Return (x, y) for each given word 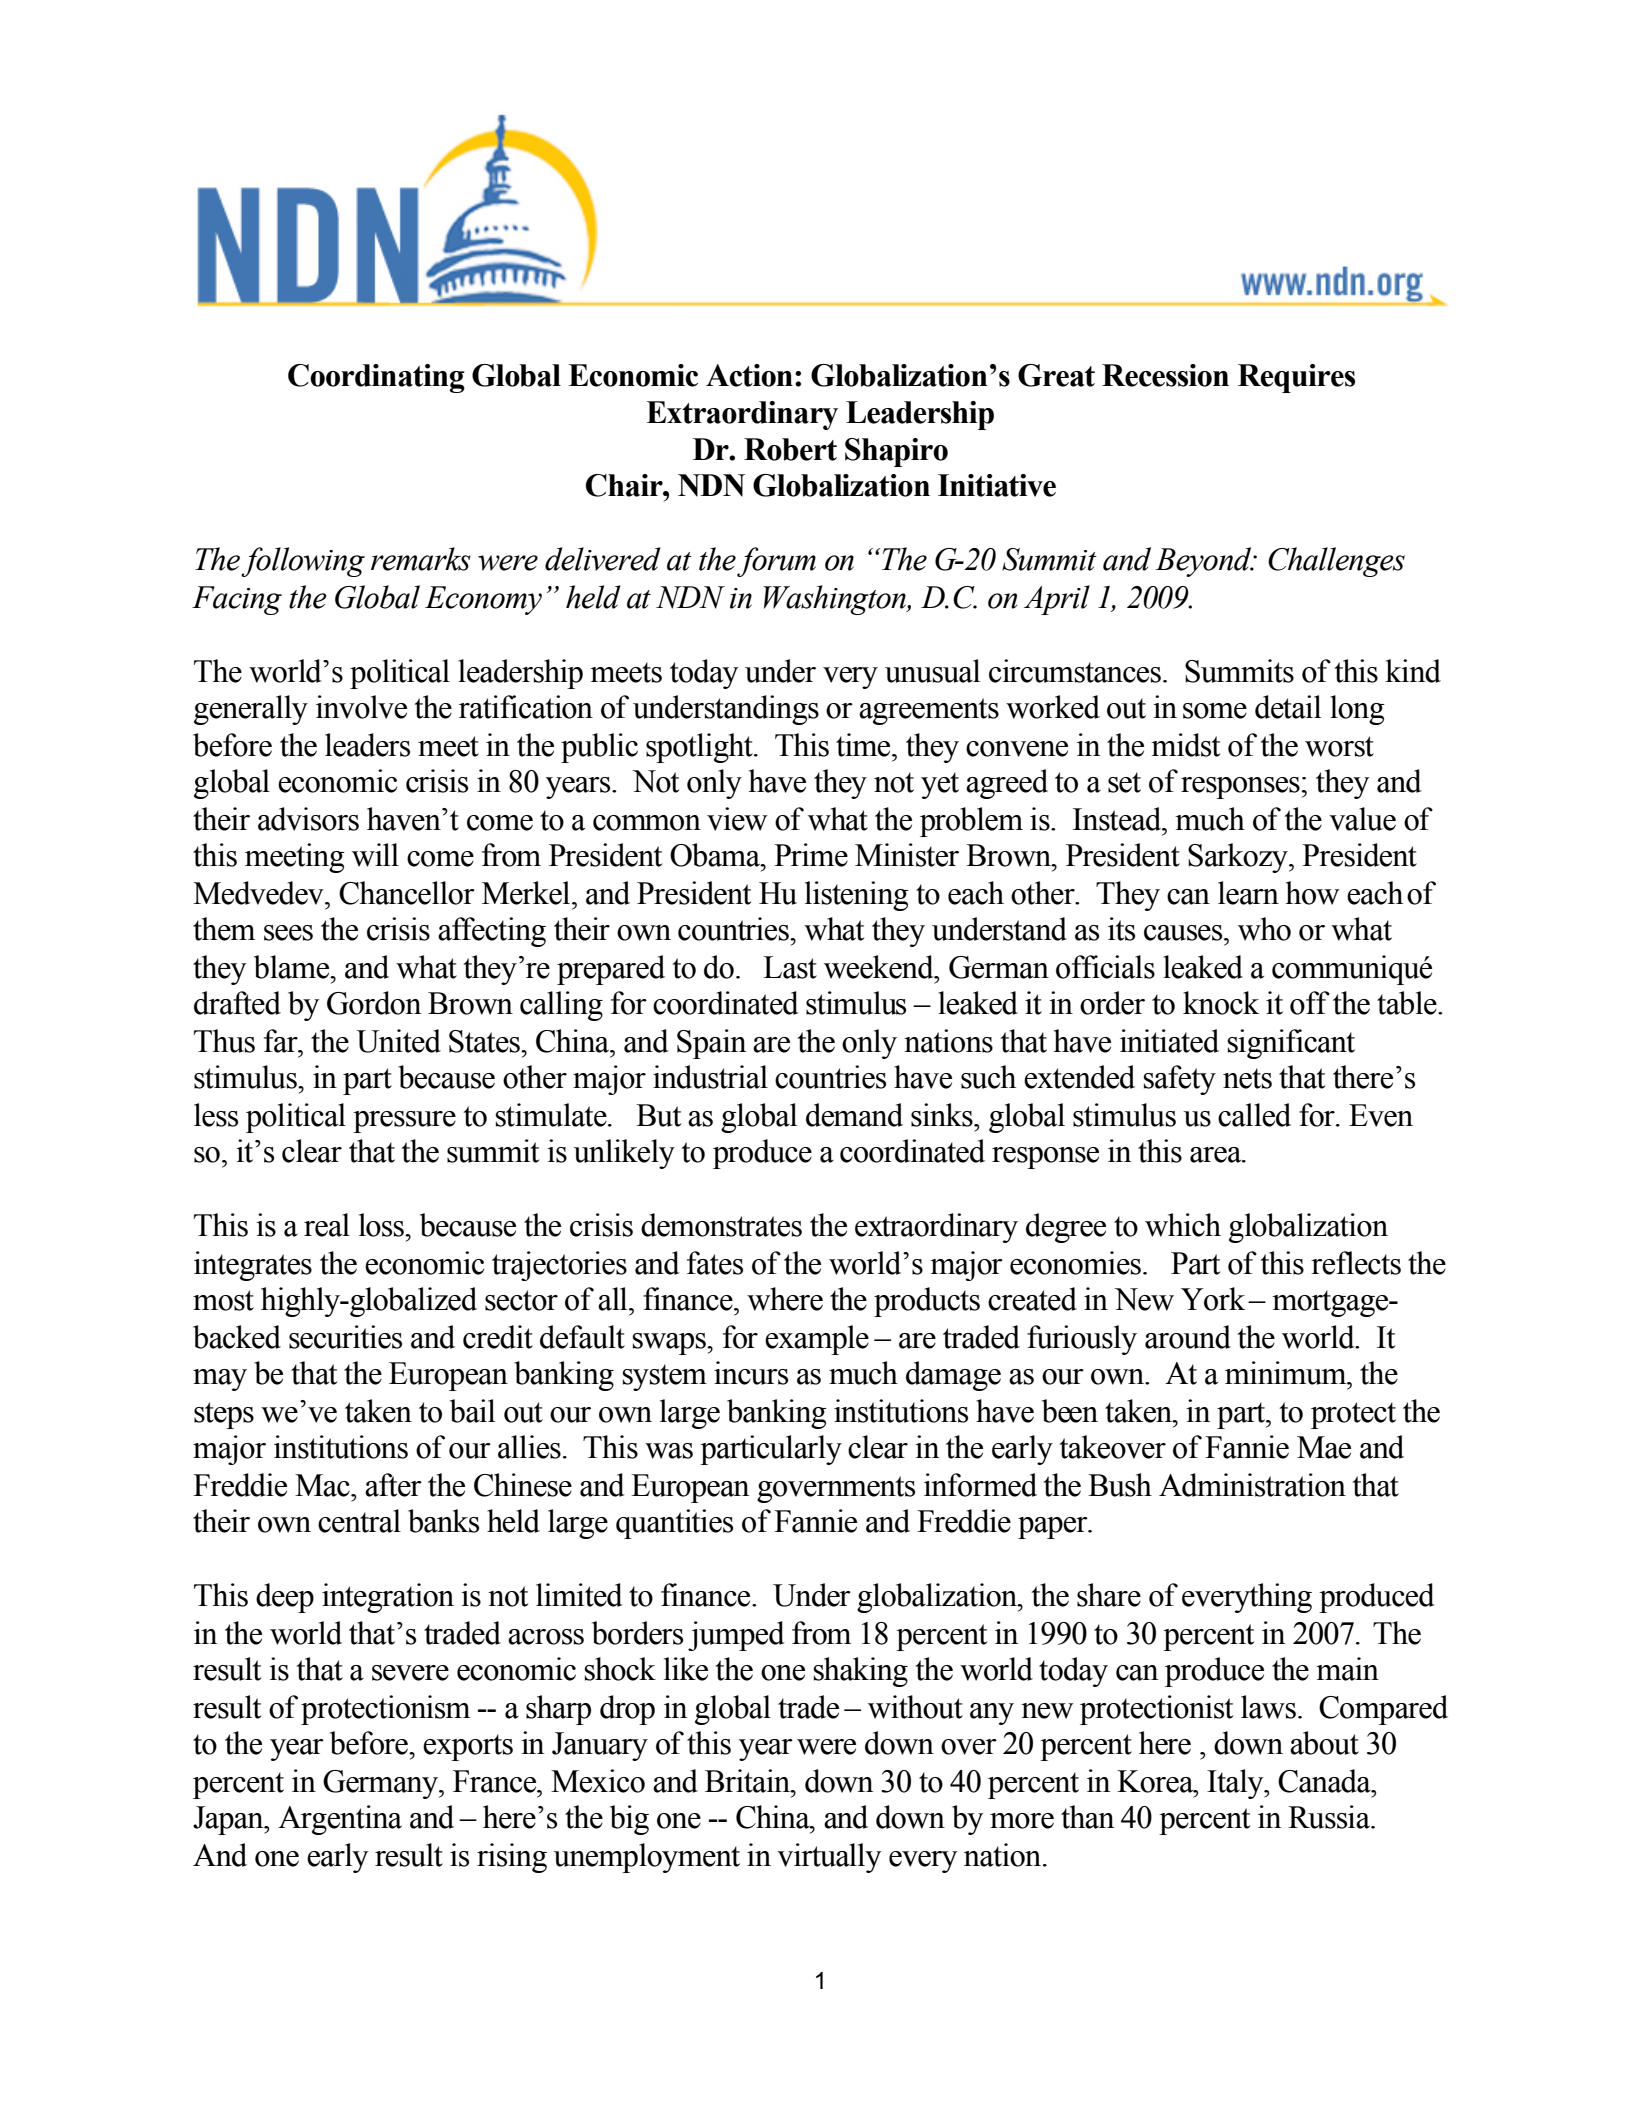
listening (857, 896)
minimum (1287, 1373)
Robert (790, 449)
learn (1248, 893)
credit (498, 1337)
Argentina (340, 1820)
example (817, 1340)
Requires (1296, 378)
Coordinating (376, 378)
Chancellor (407, 893)
